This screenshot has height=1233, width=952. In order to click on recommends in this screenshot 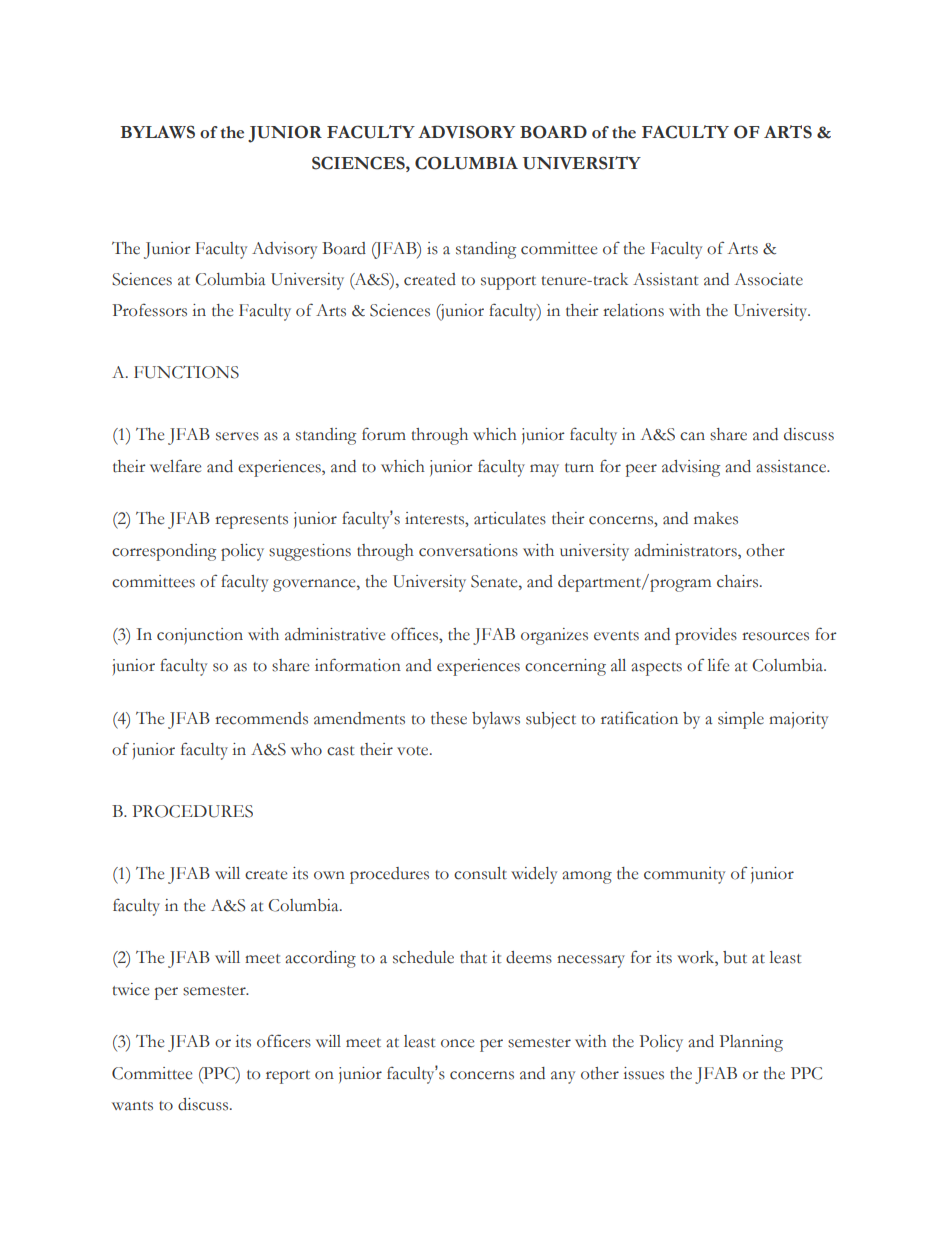, I will do `click(261, 718)`.
